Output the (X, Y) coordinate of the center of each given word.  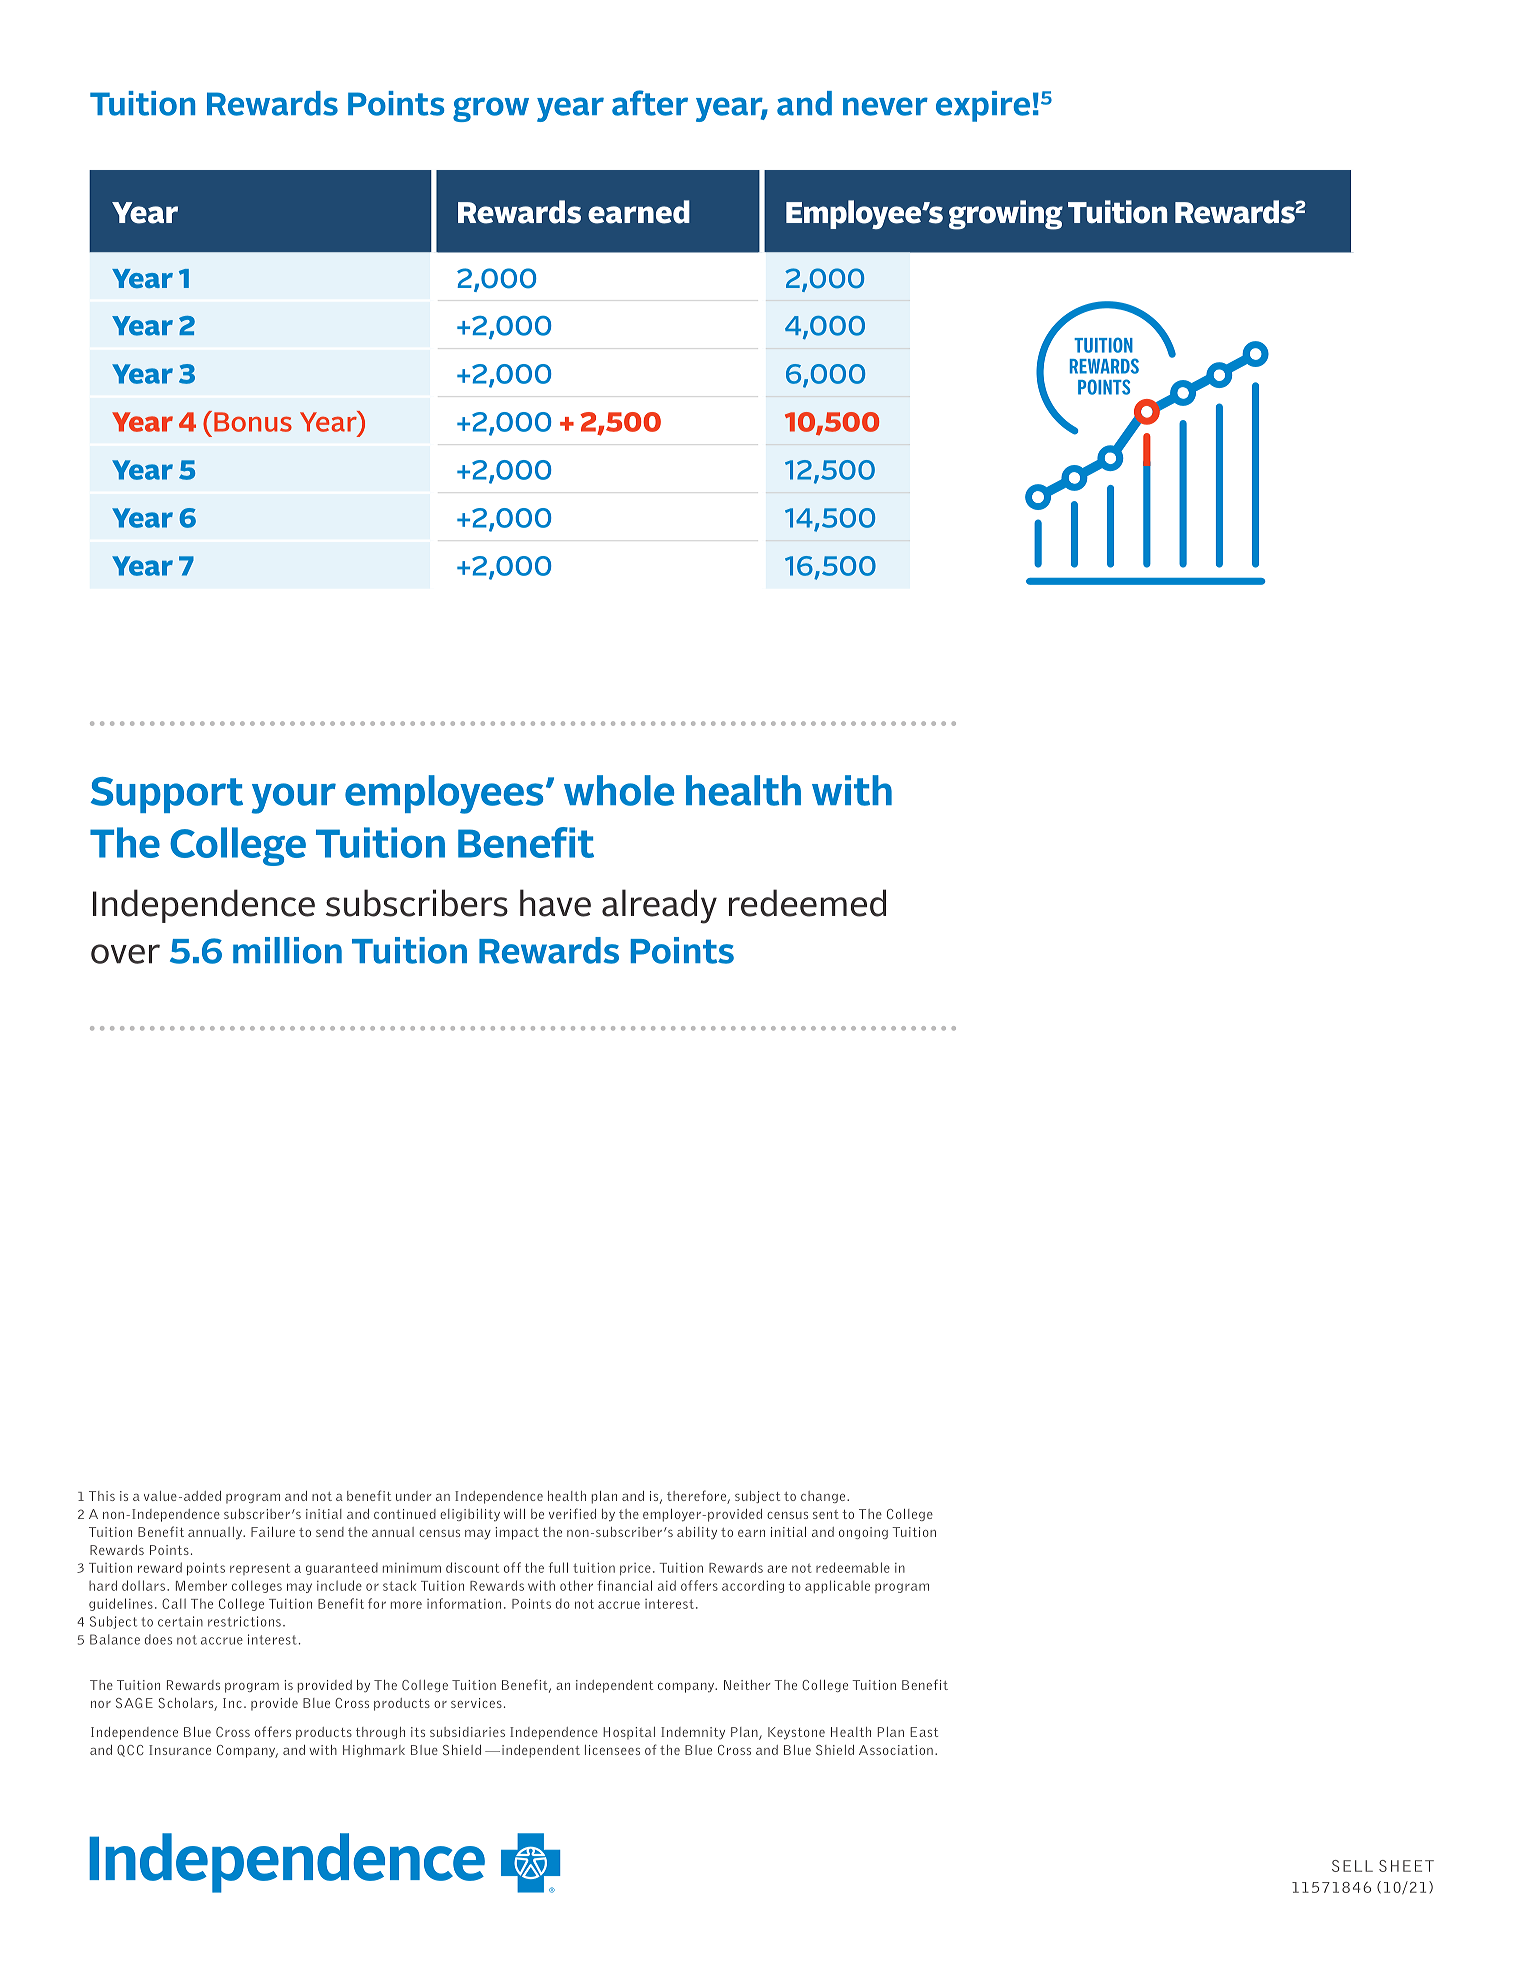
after (650, 103)
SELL (1352, 1866)
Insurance (180, 1750)
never (885, 106)
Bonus (253, 422)
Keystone (796, 1733)
